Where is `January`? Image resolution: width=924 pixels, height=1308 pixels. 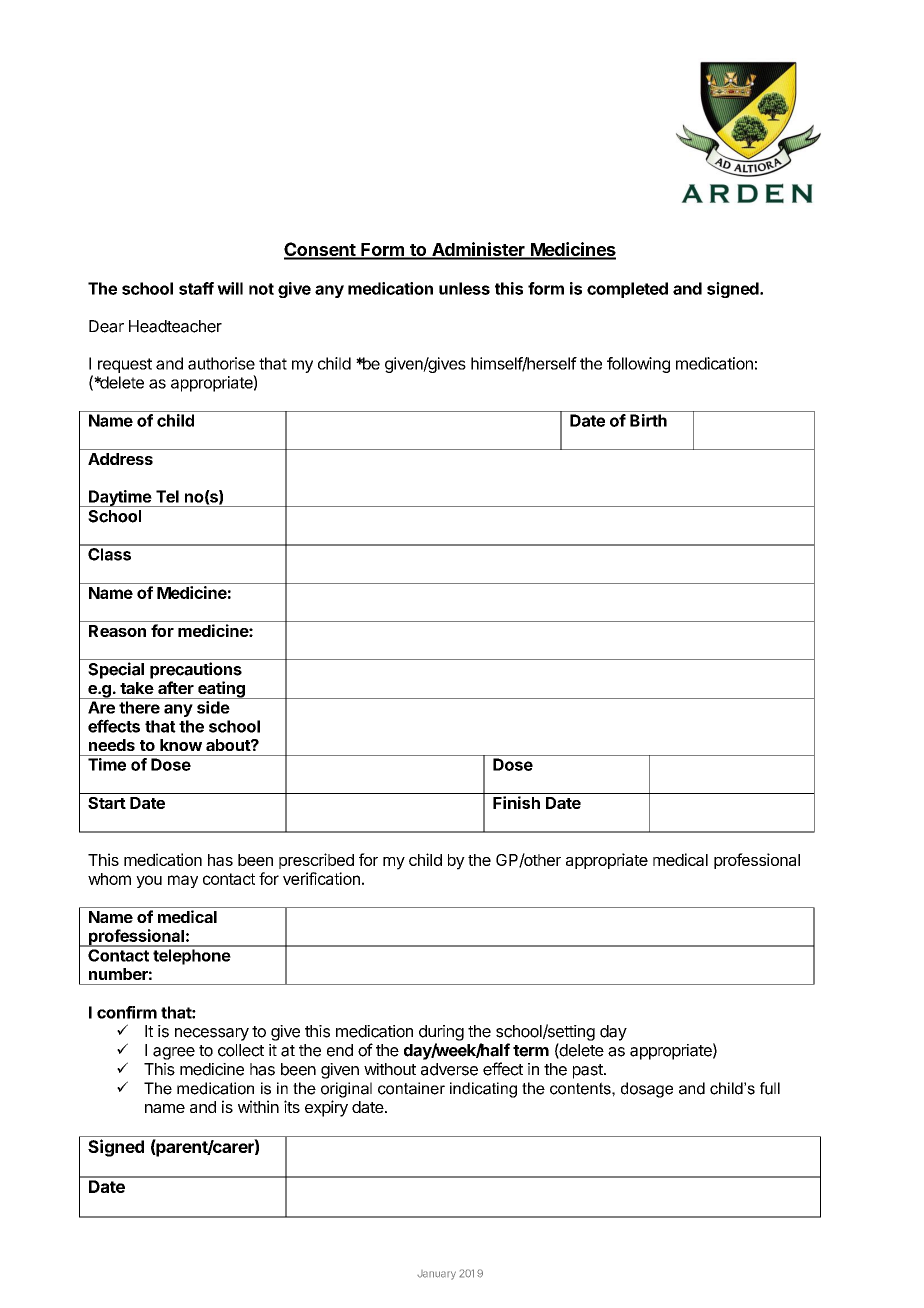
January is located at coordinates (436, 1275).
